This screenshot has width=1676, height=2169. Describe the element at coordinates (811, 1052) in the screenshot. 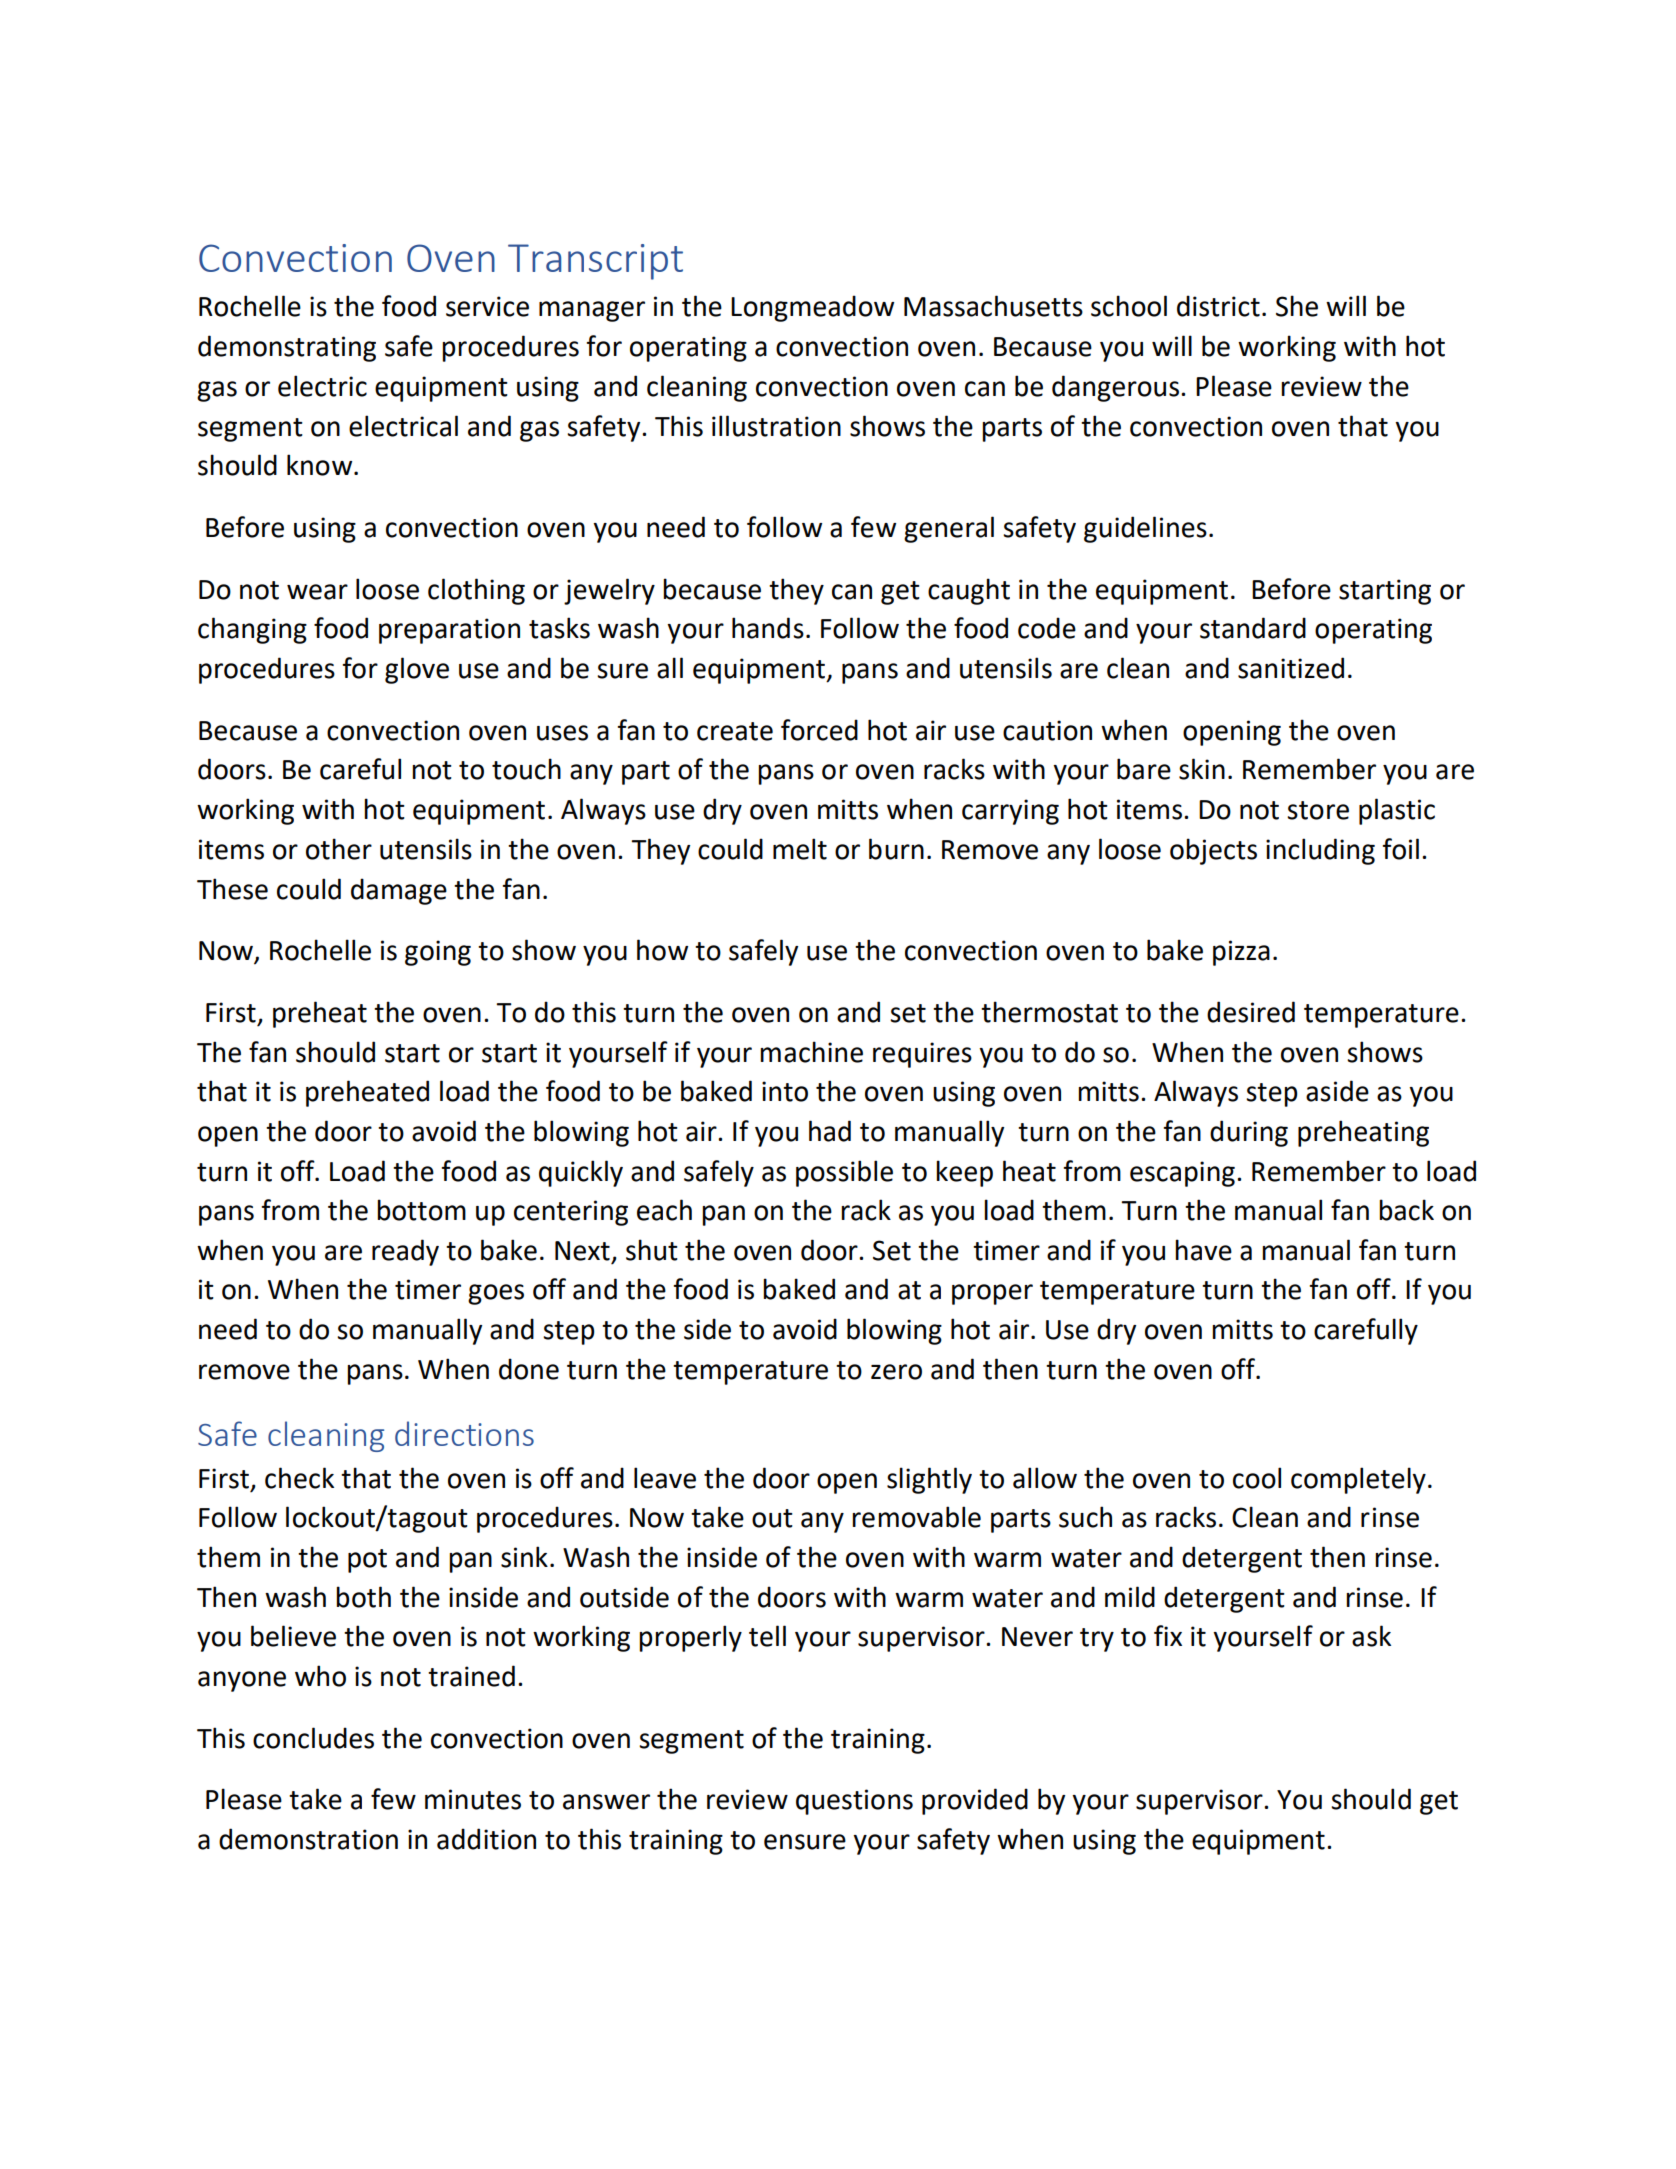

I see `machine` at that location.
